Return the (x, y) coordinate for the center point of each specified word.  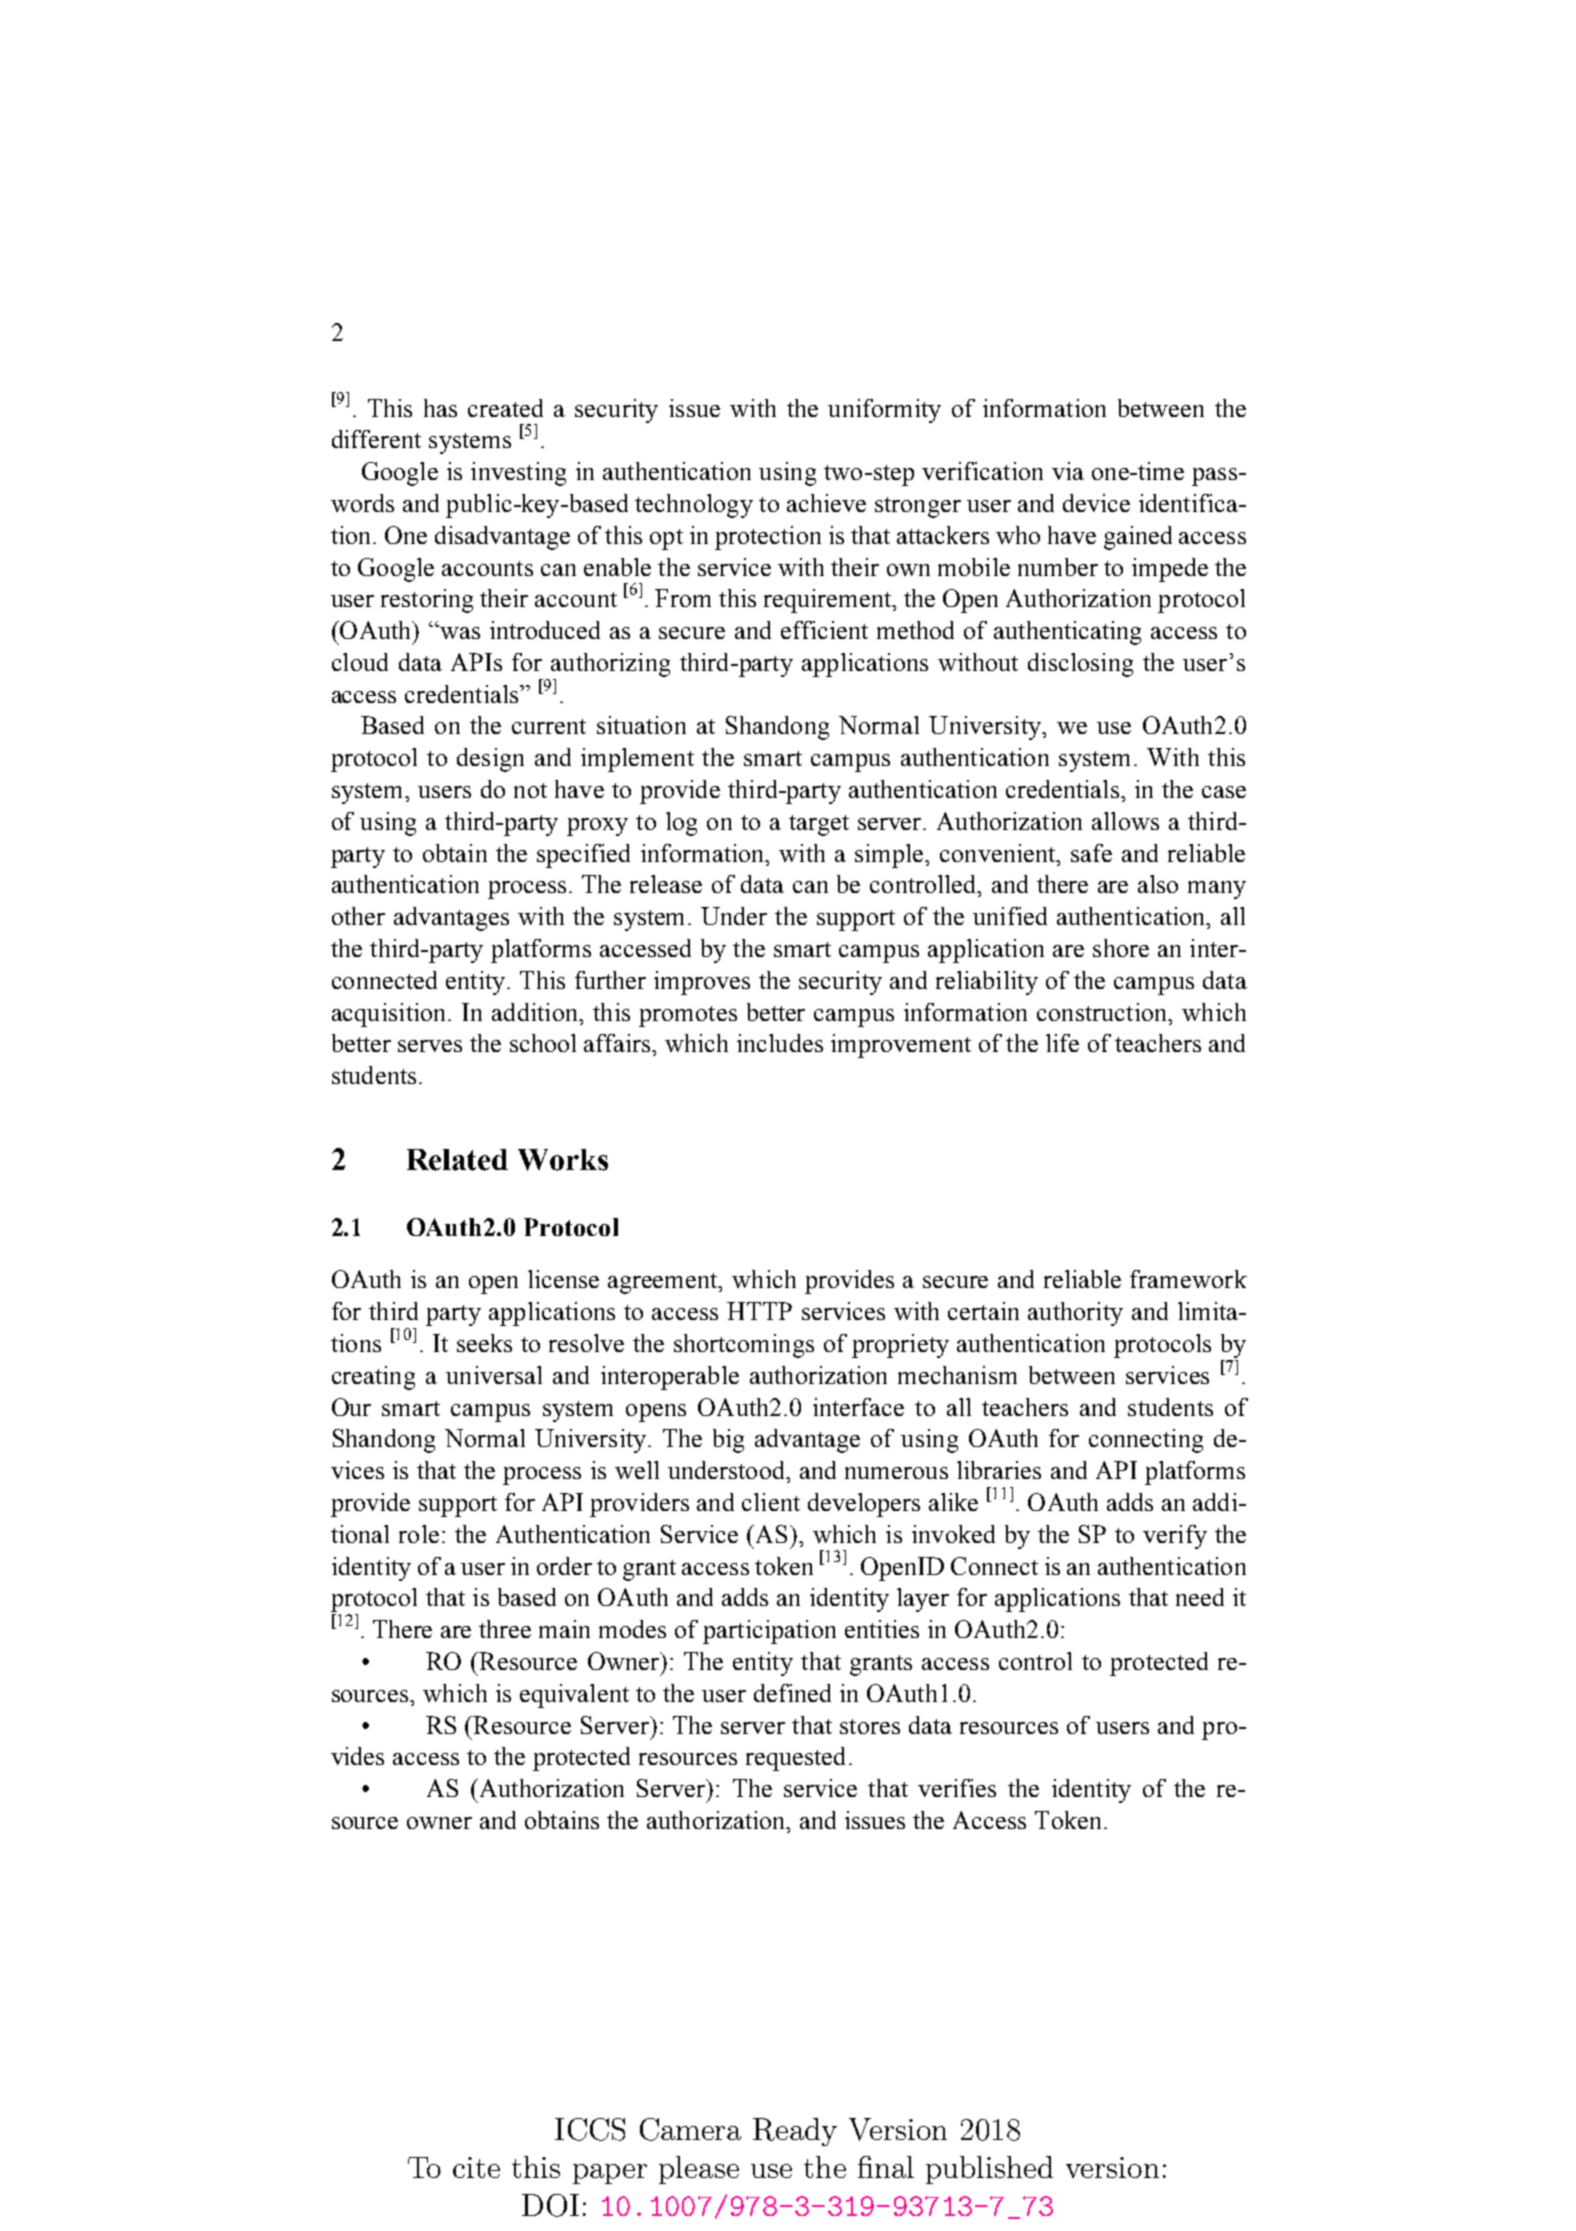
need (1200, 1597)
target (819, 825)
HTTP (759, 1311)
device (1096, 503)
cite (476, 2167)
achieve (826, 503)
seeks (484, 1343)
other (358, 916)
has (440, 408)
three (505, 1629)
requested (795, 1759)
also (1158, 884)
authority (1075, 1314)
